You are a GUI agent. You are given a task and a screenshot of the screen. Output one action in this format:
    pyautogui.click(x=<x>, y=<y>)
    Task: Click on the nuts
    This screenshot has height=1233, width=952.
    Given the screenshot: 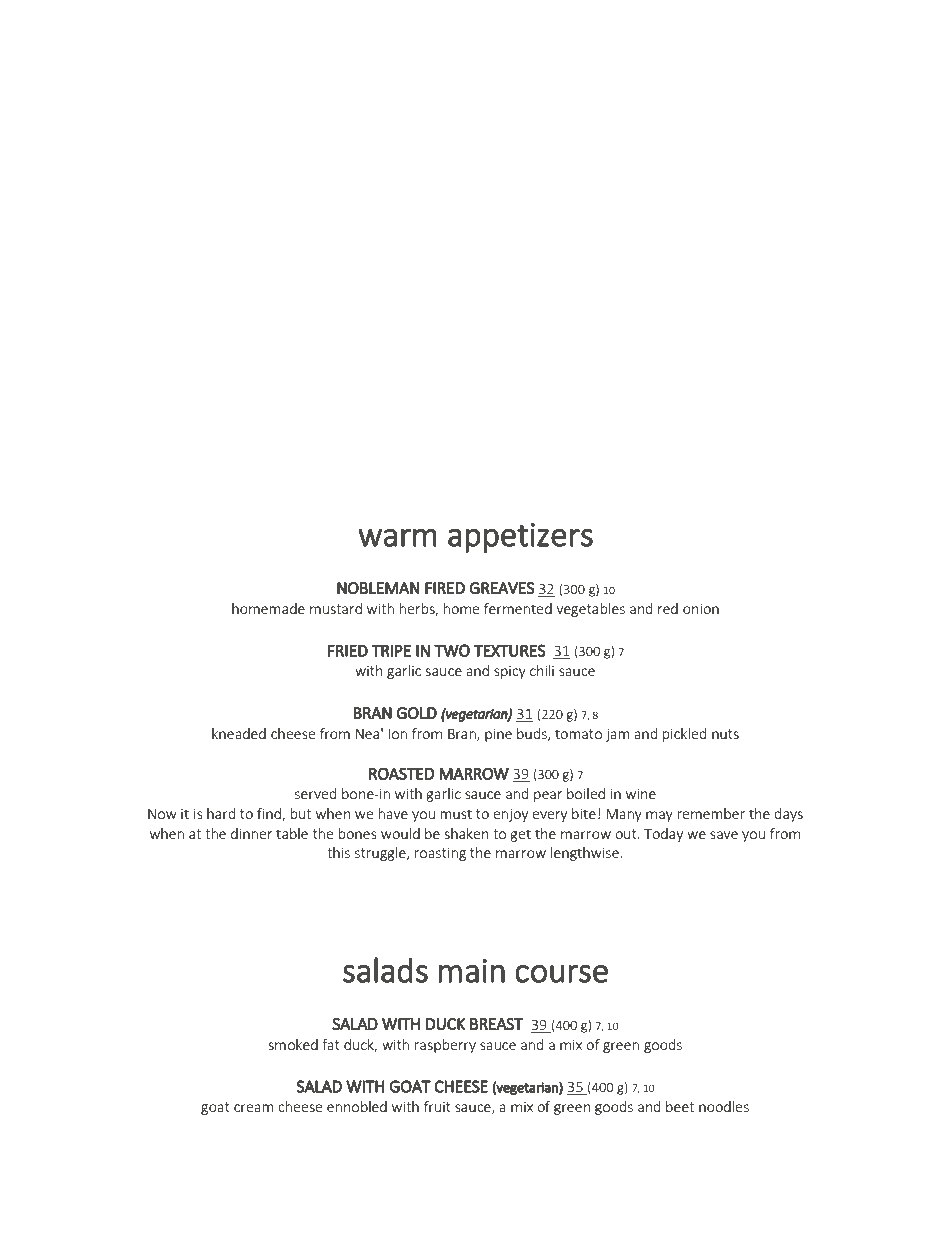 What is the action you would take?
    pyautogui.click(x=725, y=734)
